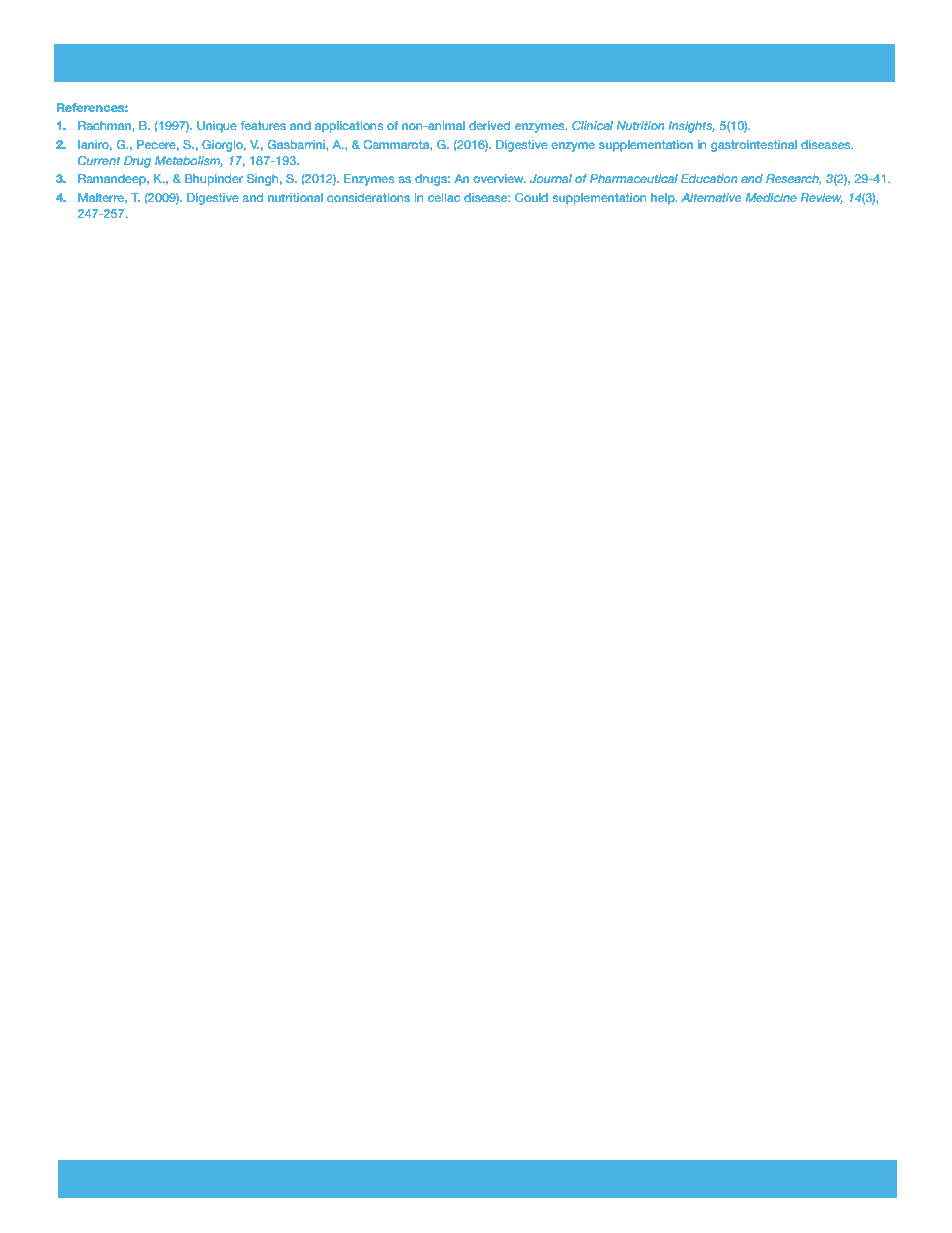 This screenshot has height=1233, width=952. I want to click on considerations, so click(368, 197).
